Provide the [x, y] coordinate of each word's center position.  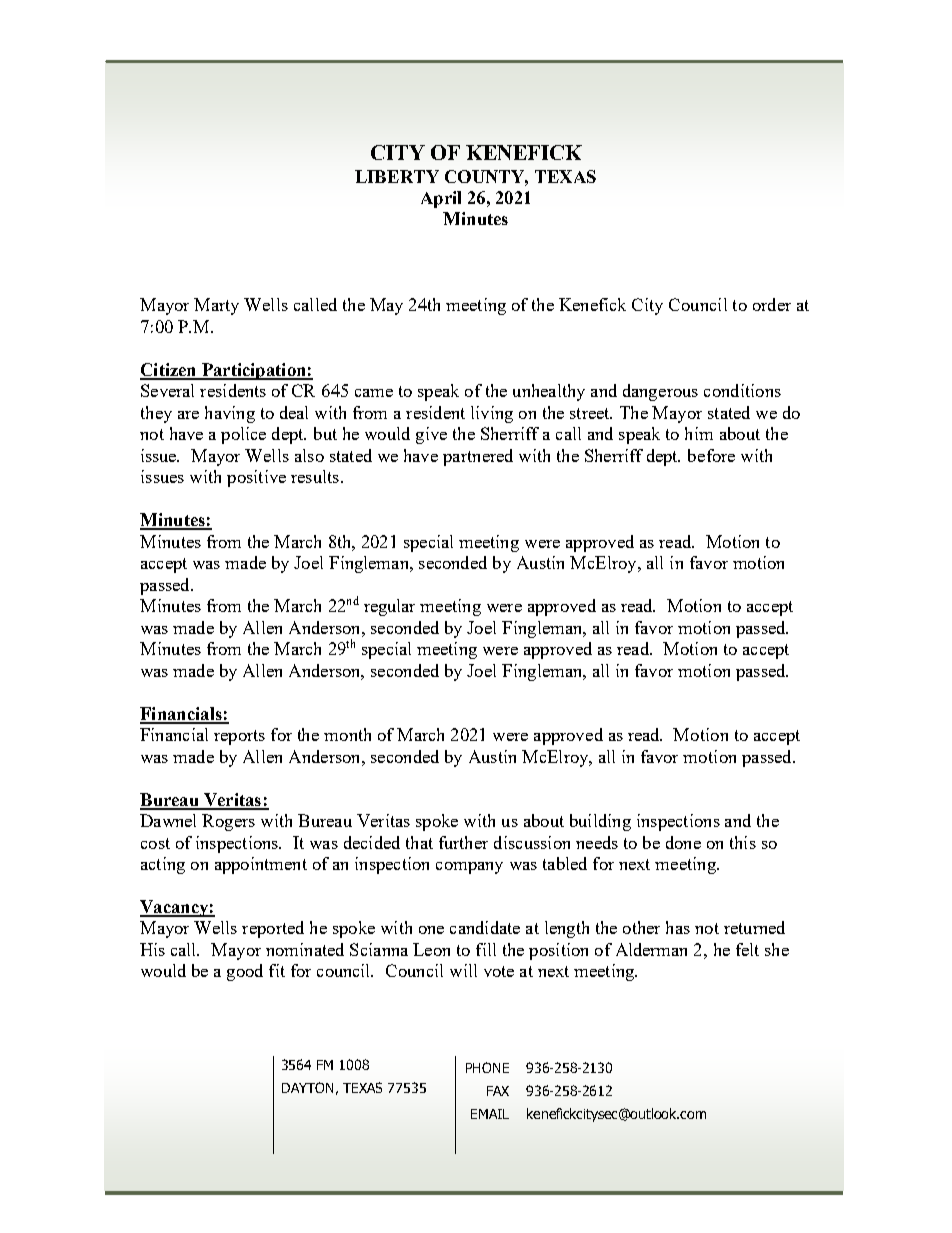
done [683, 842]
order [772, 304]
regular [389, 607]
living [492, 414]
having [230, 414]
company [469, 868]
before [711, 455]
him [699, 433]
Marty [216, 306]
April [441, 199]
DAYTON [307, 1087]
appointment [261, 865]
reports [239, 737]
